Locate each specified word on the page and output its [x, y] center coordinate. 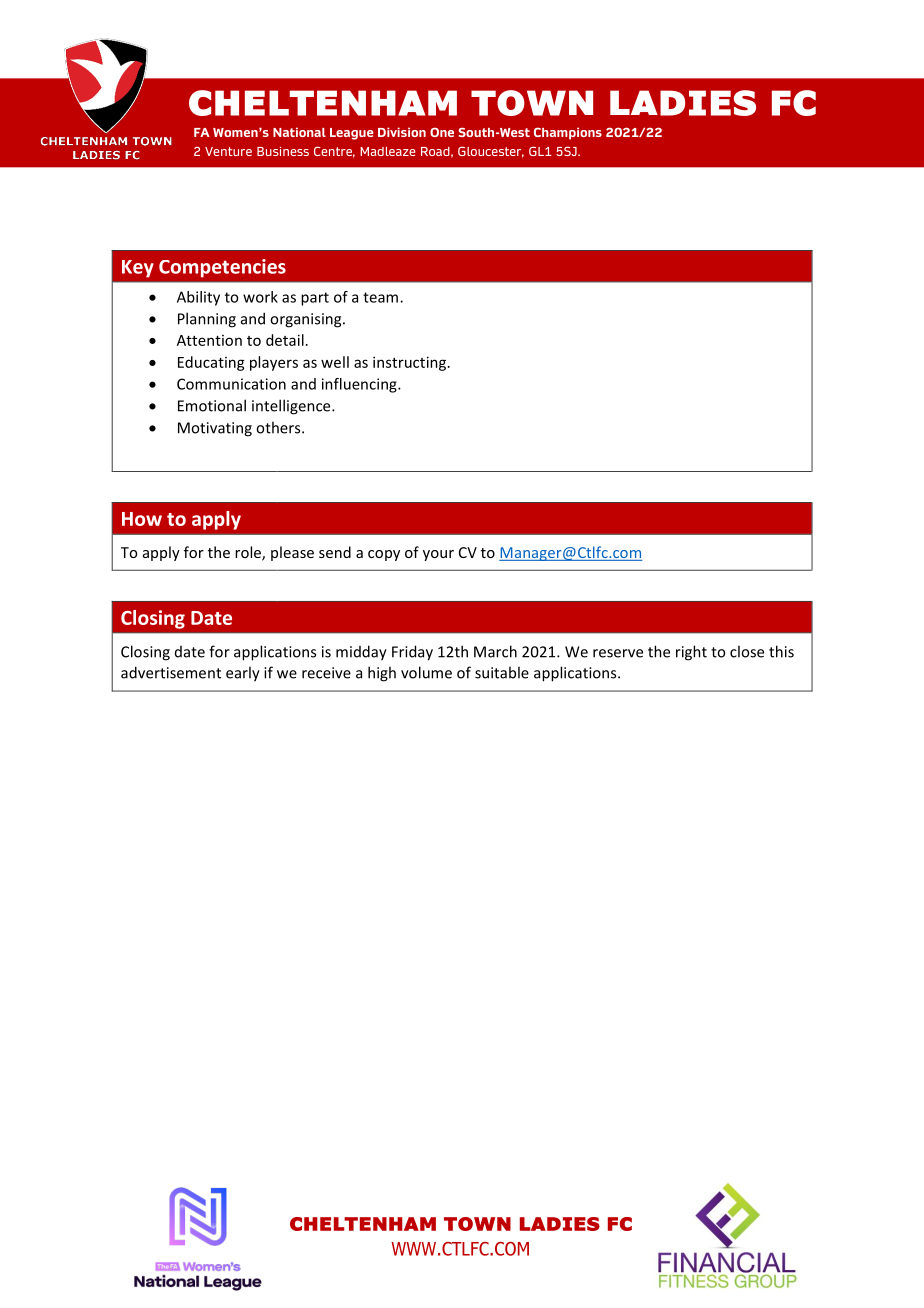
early [243, 674]
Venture [228, 151]
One [442, 132]
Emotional [212, 405]
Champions [568, 133]
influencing [360, 385]
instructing [411, 363]
